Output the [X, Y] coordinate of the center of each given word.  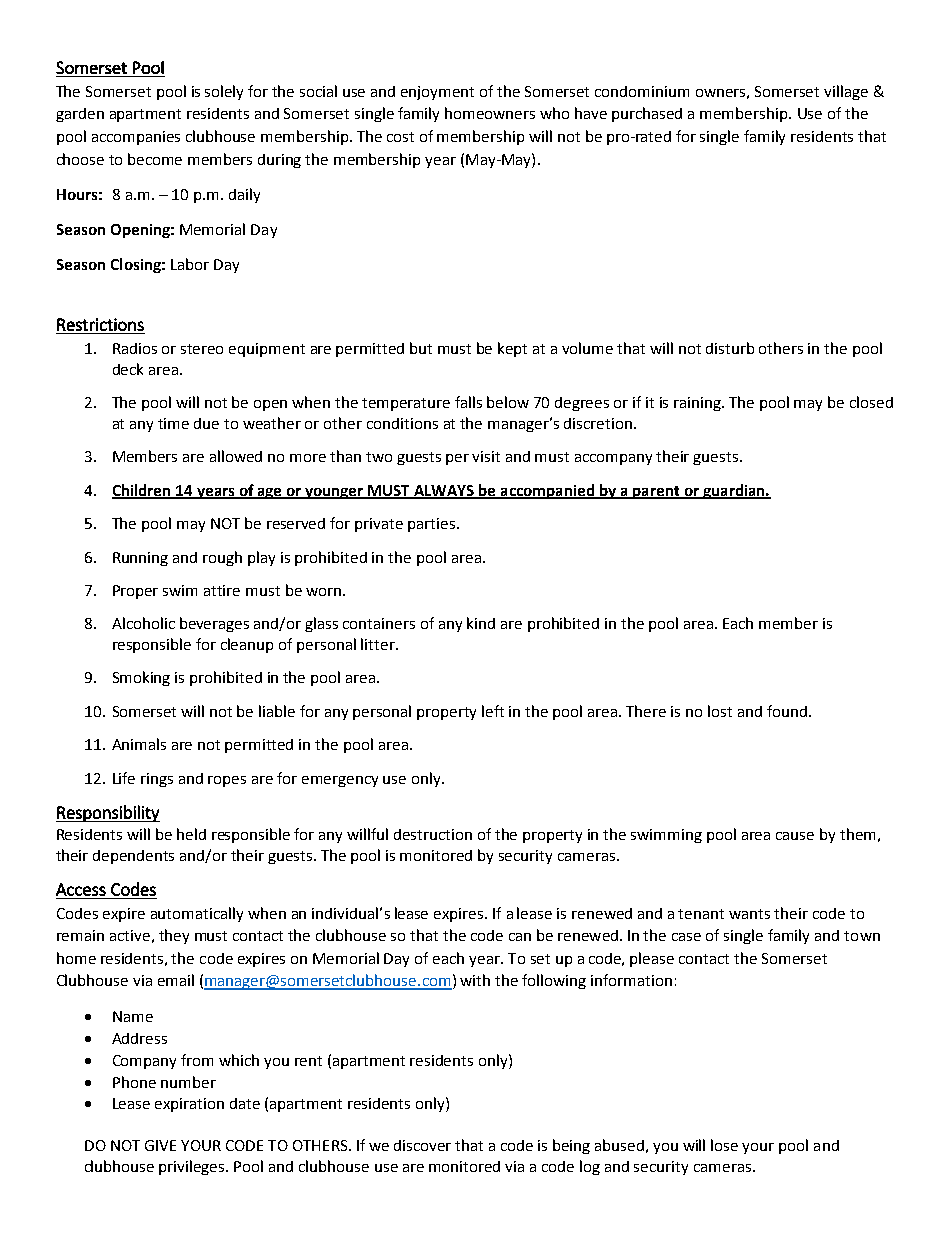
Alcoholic [143, 623]
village [846, 92]
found [787, 711]
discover [422, 1145]
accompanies [136, 138]
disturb [730, 348]
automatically [197, 914]
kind [481, 623]
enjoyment [437, 93]
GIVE [160, 1145]
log [590, 1167]
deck [128, 369]
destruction [433, 834]
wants [749, 914]
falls [468, 402]
